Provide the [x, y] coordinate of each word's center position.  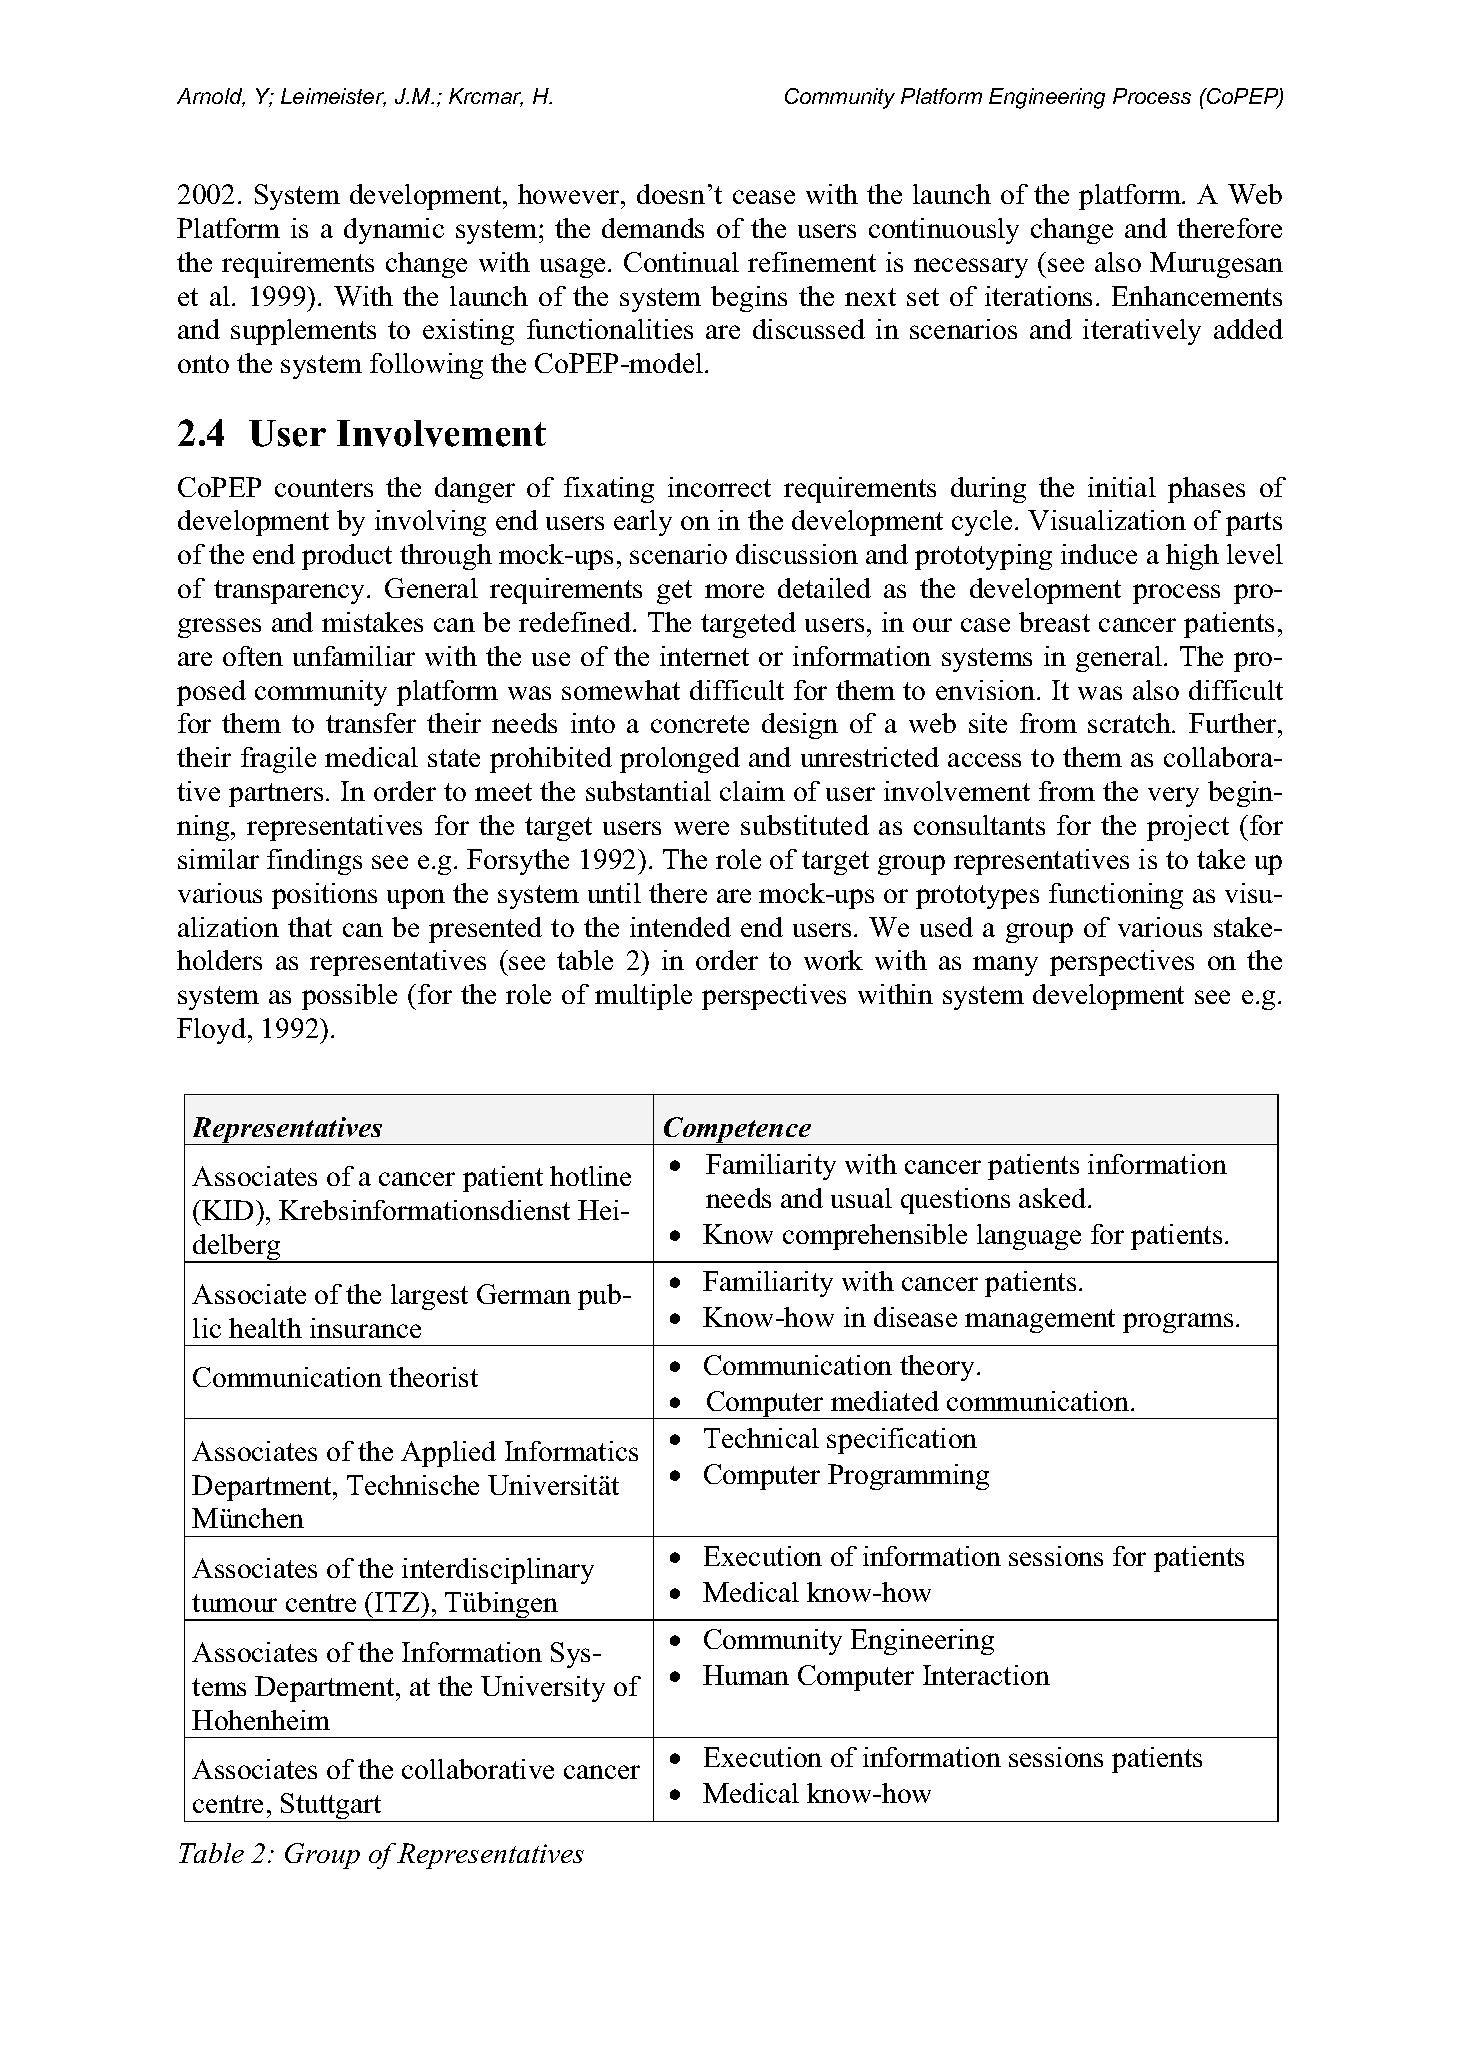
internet [704, 656]
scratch [1130, 723]
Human [746, 1675]
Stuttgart [331, 1807]
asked [1054, 1198]
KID [227, 1210]
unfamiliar [354, 656]
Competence [738, 1131]
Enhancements [1197, 296]
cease [764, 197]
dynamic [394, 231]
